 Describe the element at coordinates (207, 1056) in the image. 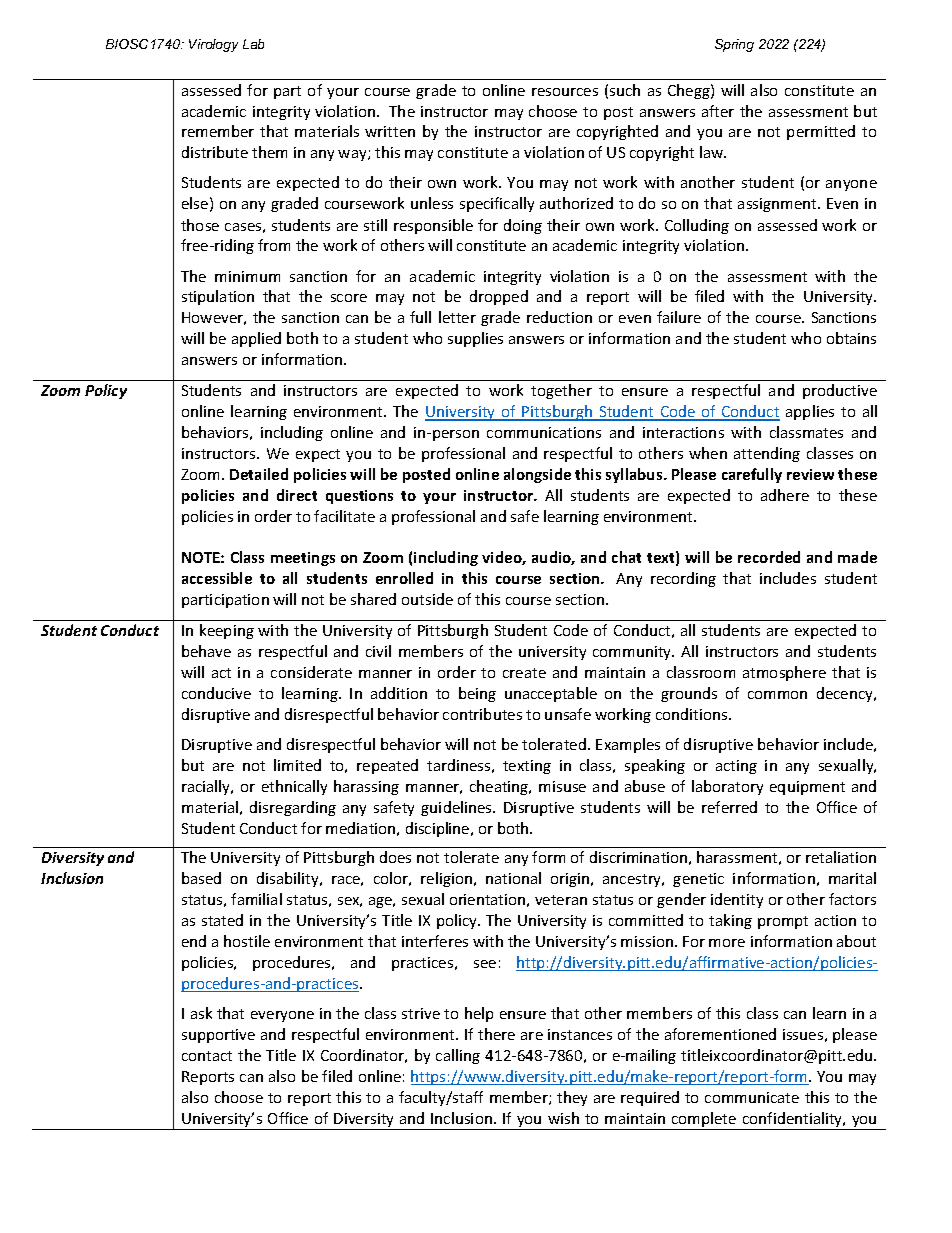

I see `contact` at that location.
